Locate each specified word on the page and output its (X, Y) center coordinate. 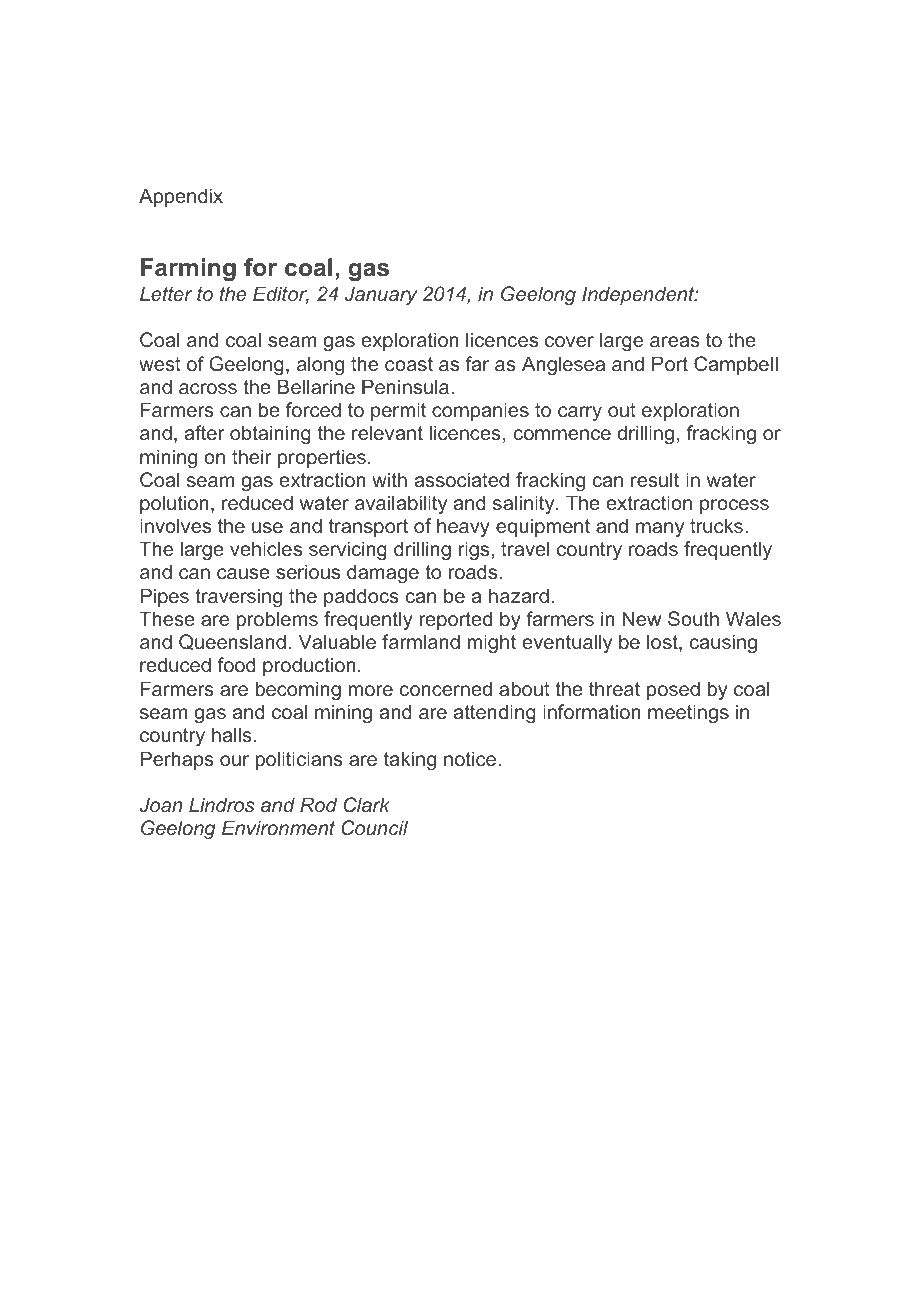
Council (374, 827)
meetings (688, 713)
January (381, 295)
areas (674, 341)
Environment (278, 827)
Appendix (181, 197)
